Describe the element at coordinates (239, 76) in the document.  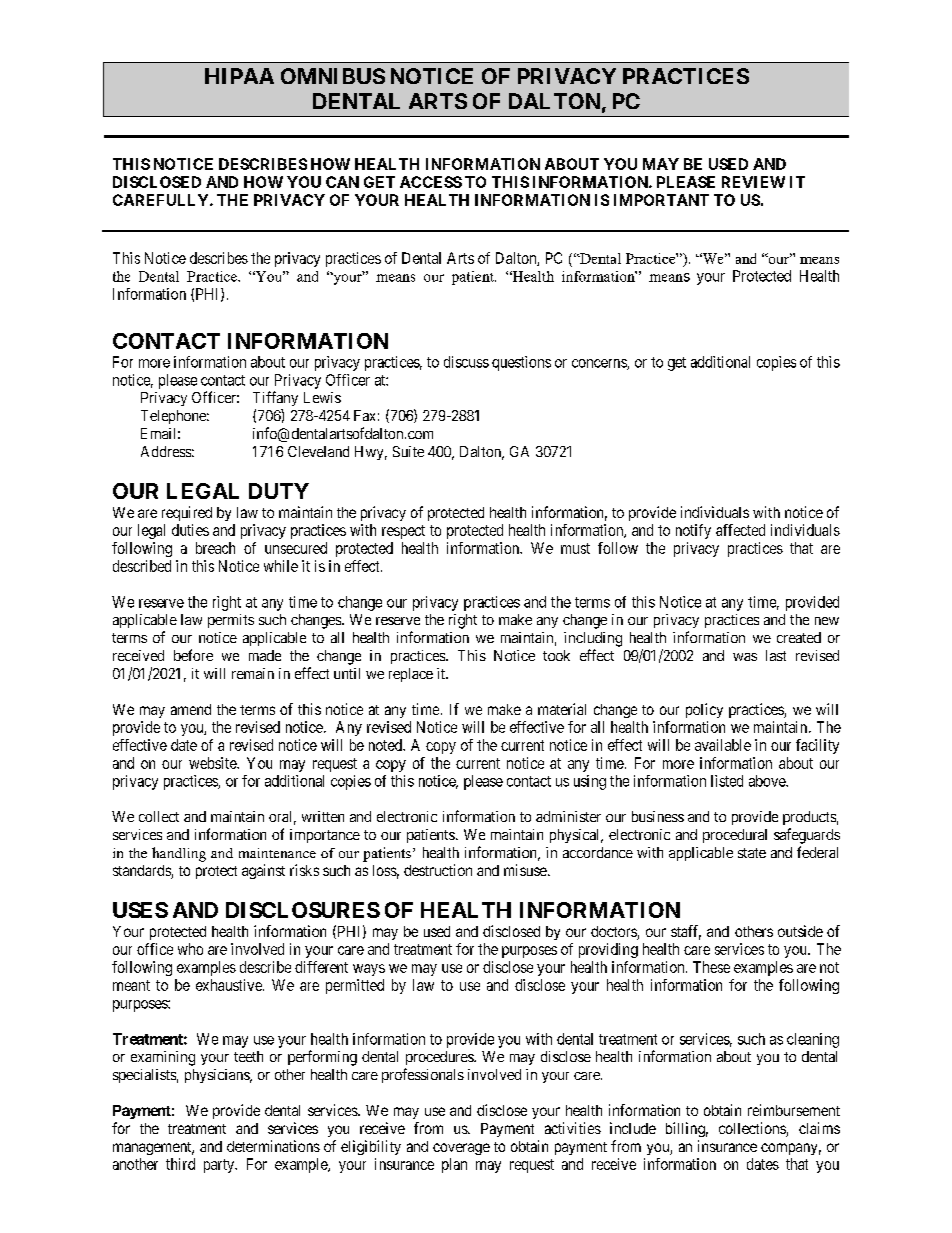
I see `HIPAA` at that location.
